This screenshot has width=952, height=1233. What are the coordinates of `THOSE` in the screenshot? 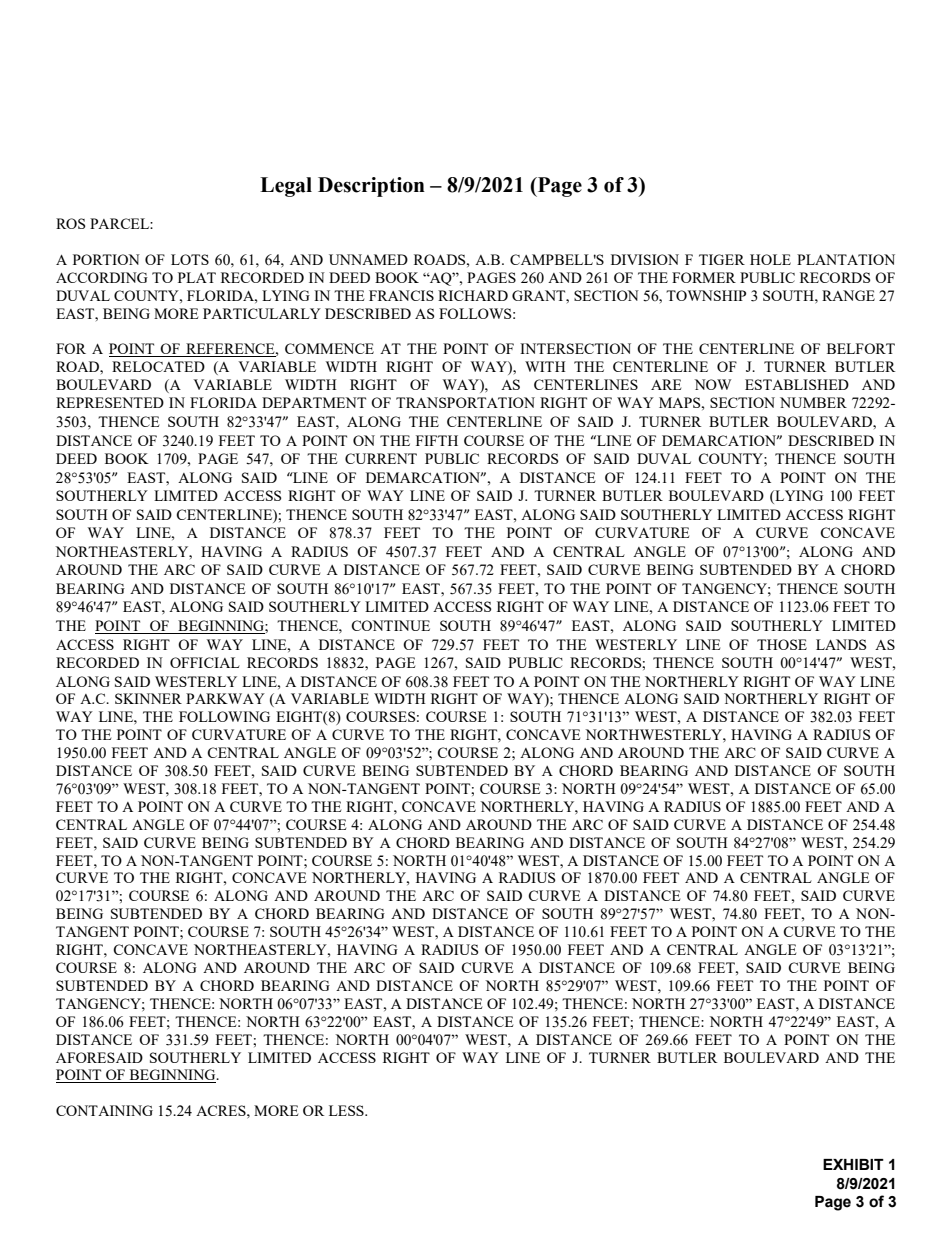 It's located at (782, 644).
